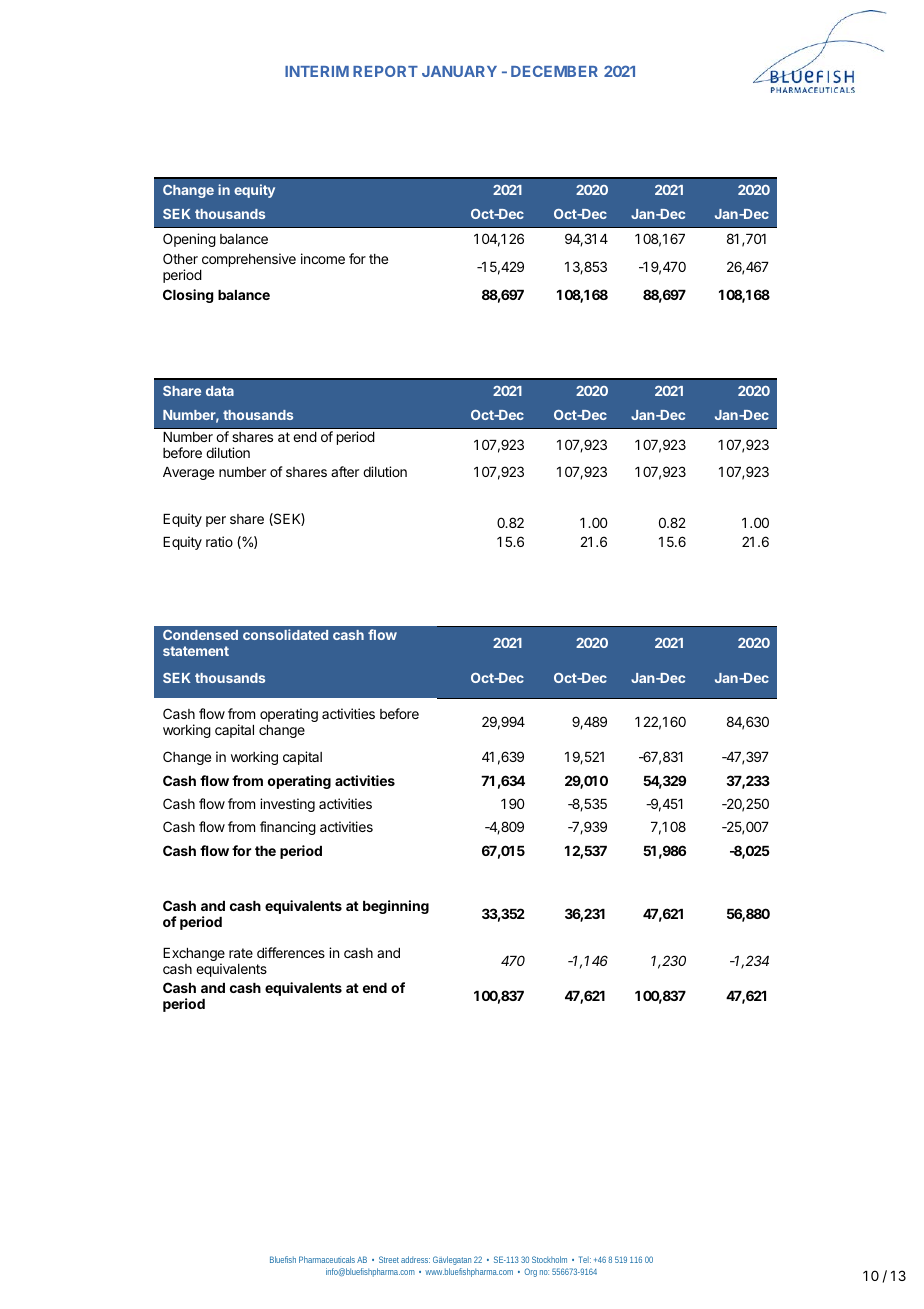 The width and height of the screenshot is (924, 1309). What do you see at coordinates (241, 953) in the screenshot?
I see `rate` at bounding box center [241, 953].
